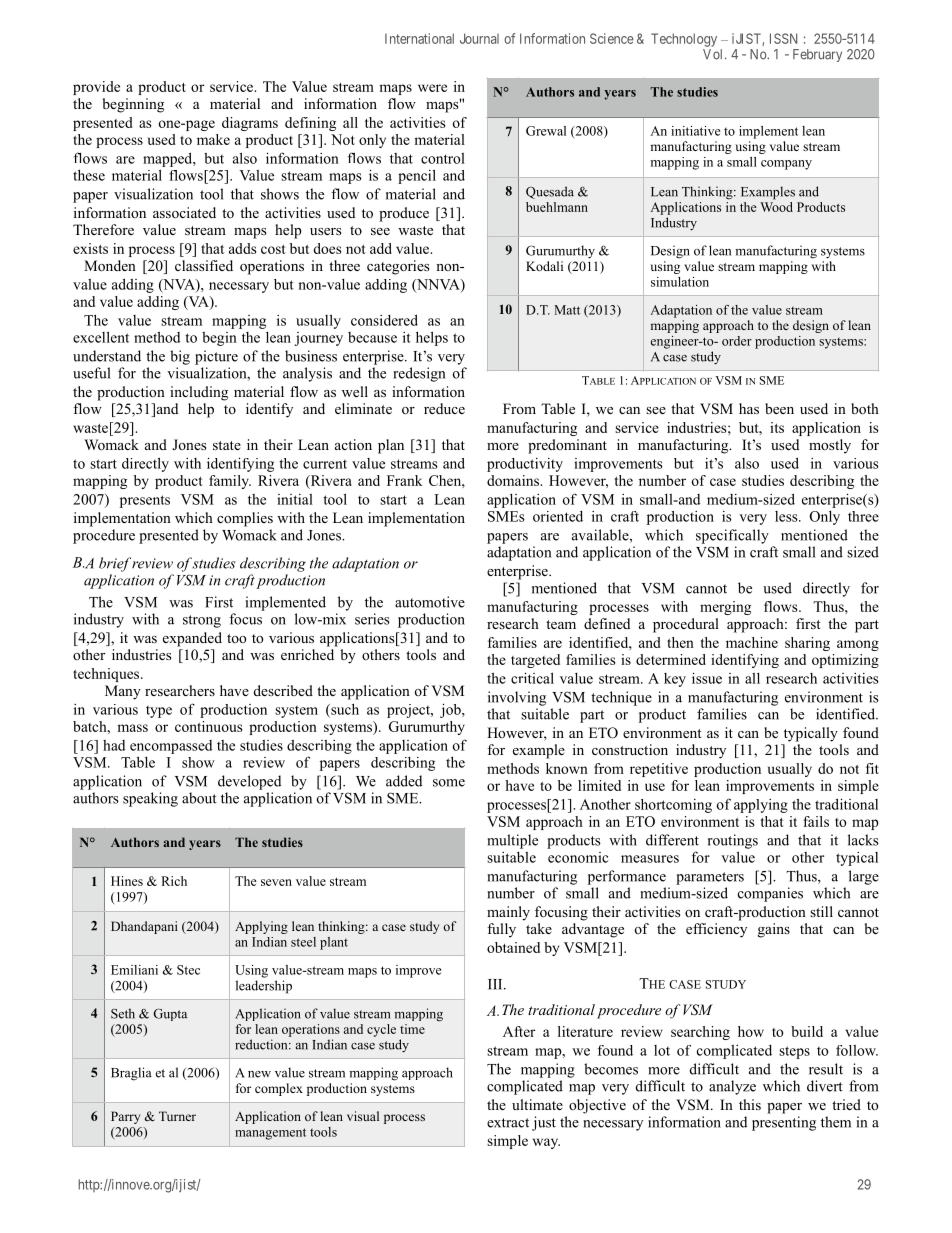  I want to click on multiple, so click(512, 841).
